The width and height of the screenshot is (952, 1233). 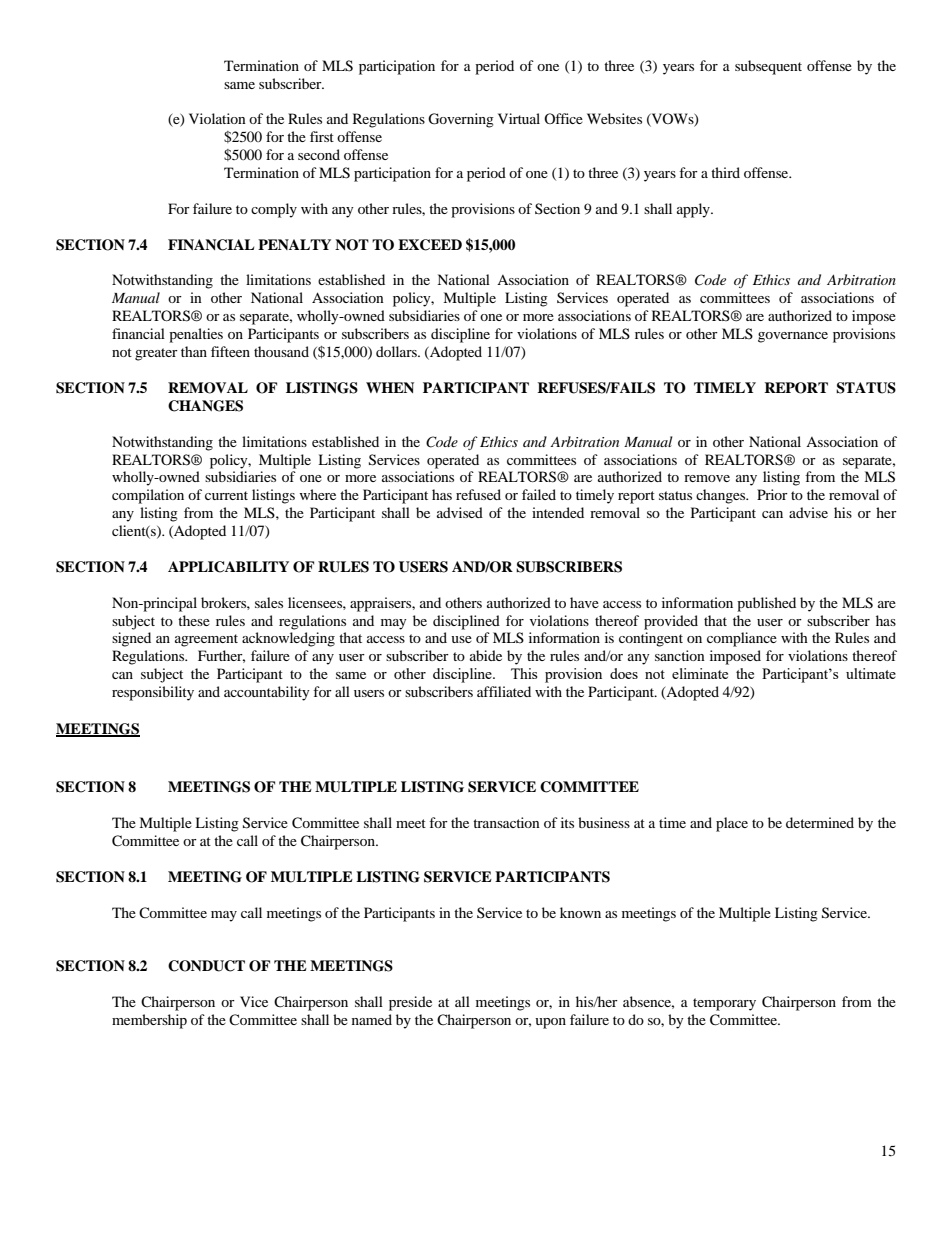 What do you see at coordinates (322, 136) in the screenshot?
I see `first` at bounding box center [322, 136].
